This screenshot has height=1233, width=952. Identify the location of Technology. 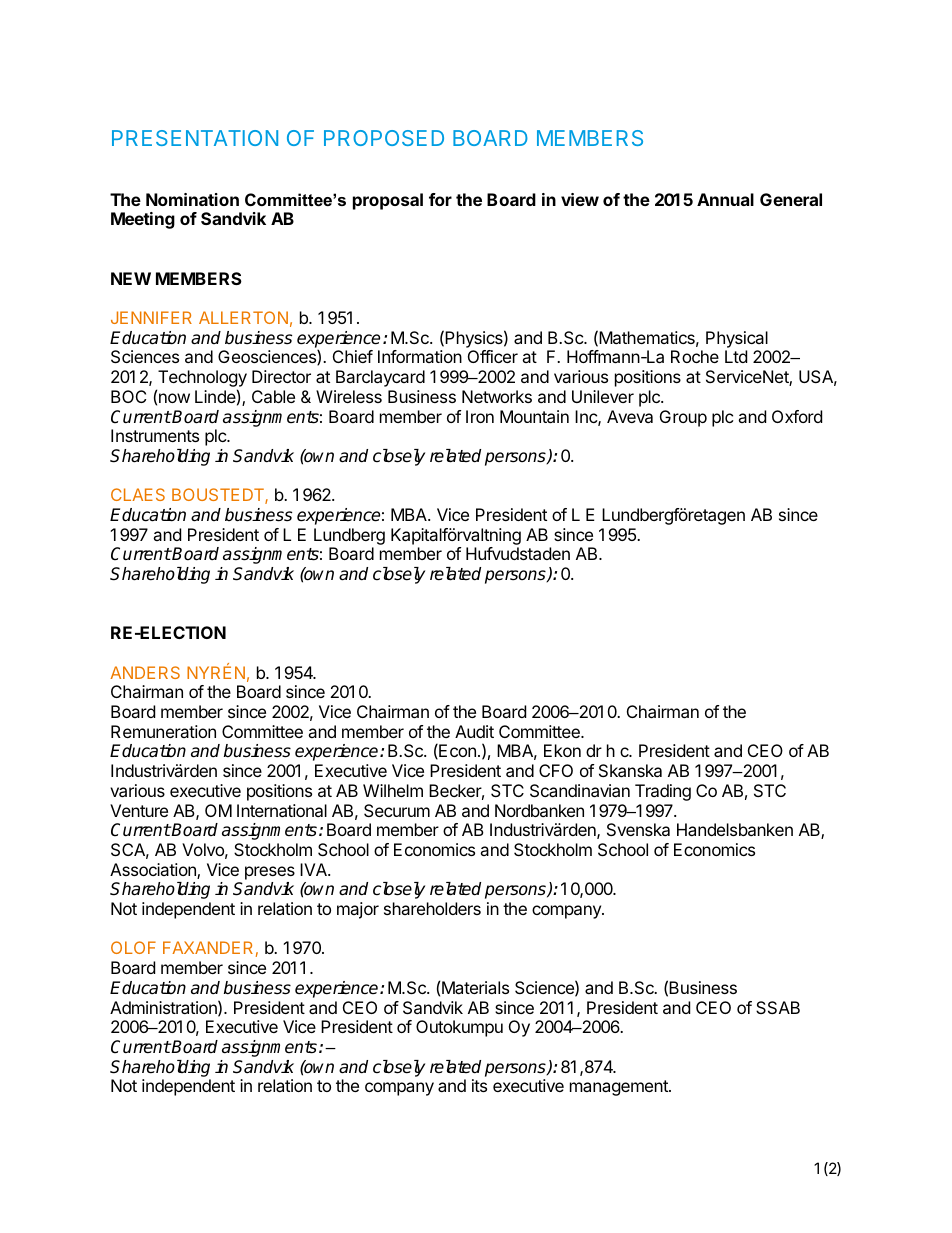
(201, 380).
